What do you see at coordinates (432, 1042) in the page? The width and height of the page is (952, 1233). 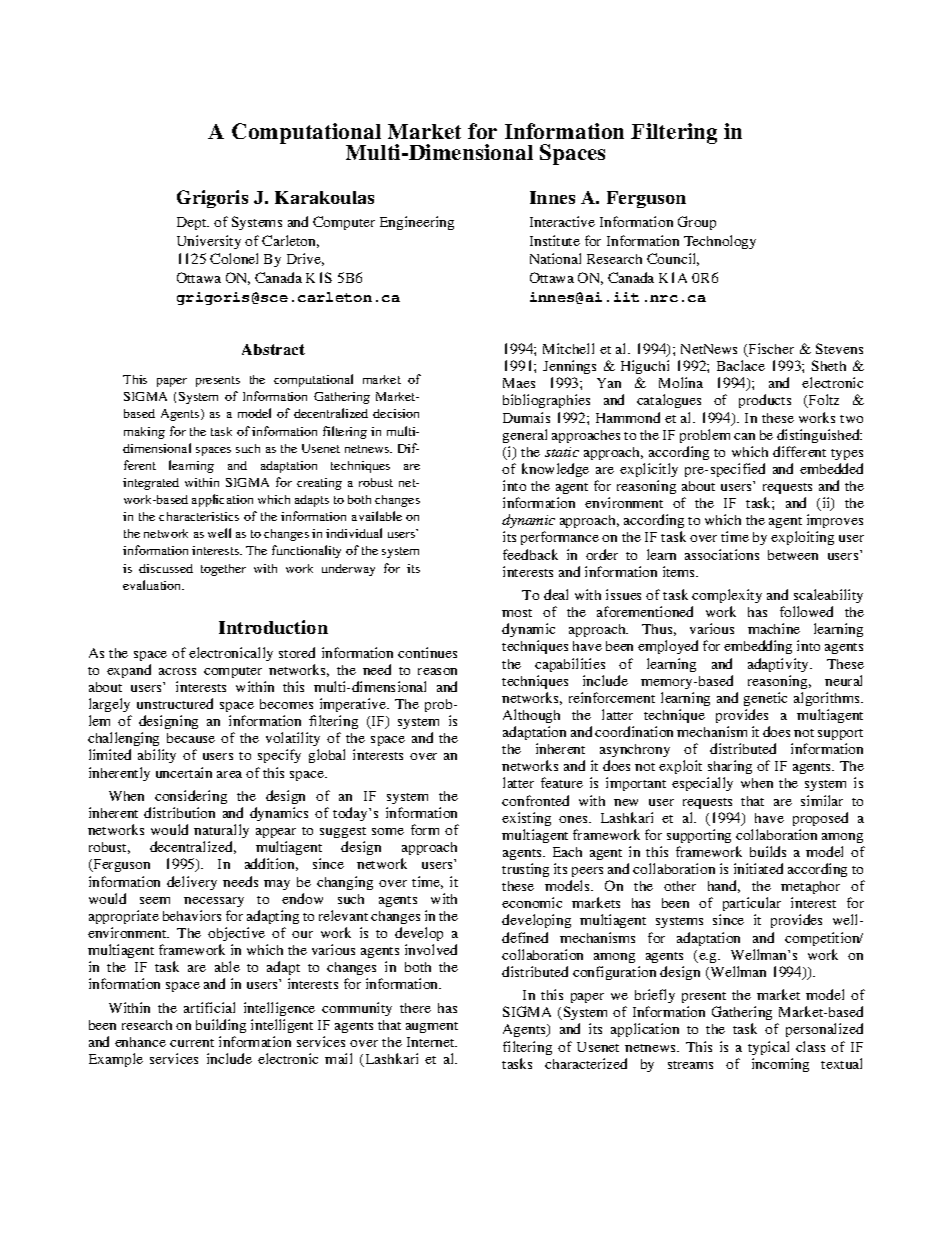 I see `Internet` at bounding box center [432, 1042].
